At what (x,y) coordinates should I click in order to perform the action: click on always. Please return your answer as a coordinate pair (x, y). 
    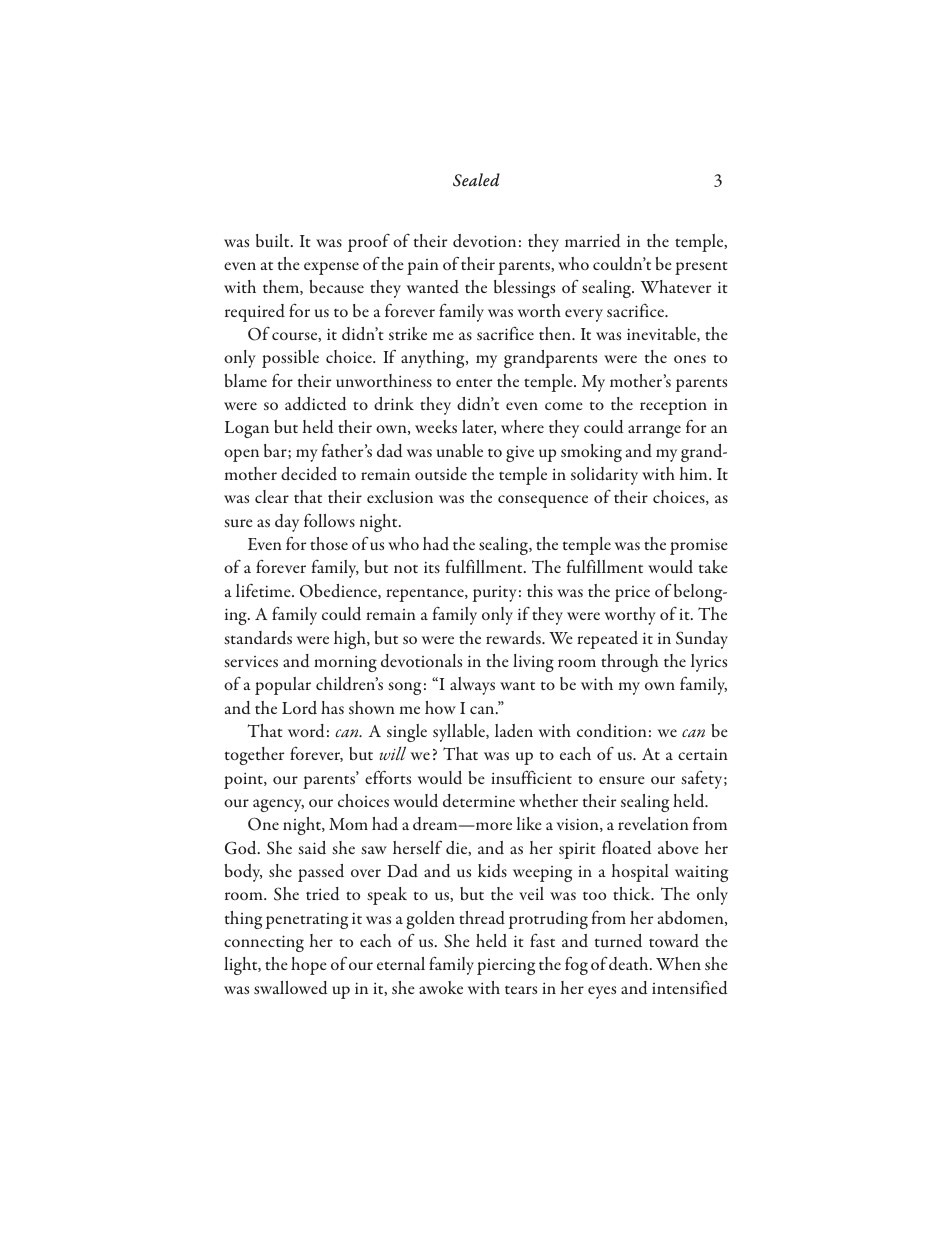
    Looking at the image, I should click on (472, 686).
